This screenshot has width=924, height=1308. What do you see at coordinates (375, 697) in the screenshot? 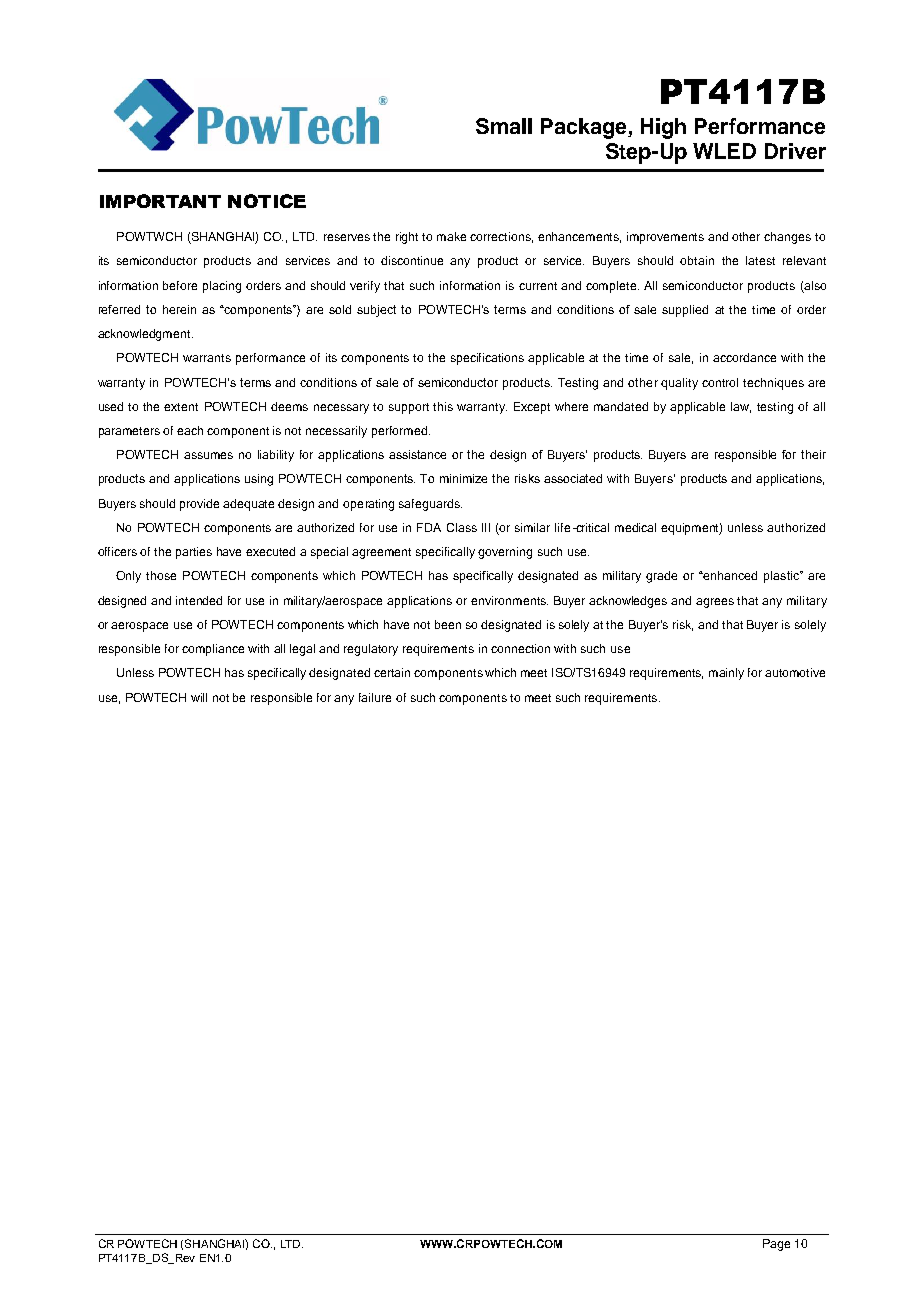
I see `failure` at bounding box center [375, 697].
